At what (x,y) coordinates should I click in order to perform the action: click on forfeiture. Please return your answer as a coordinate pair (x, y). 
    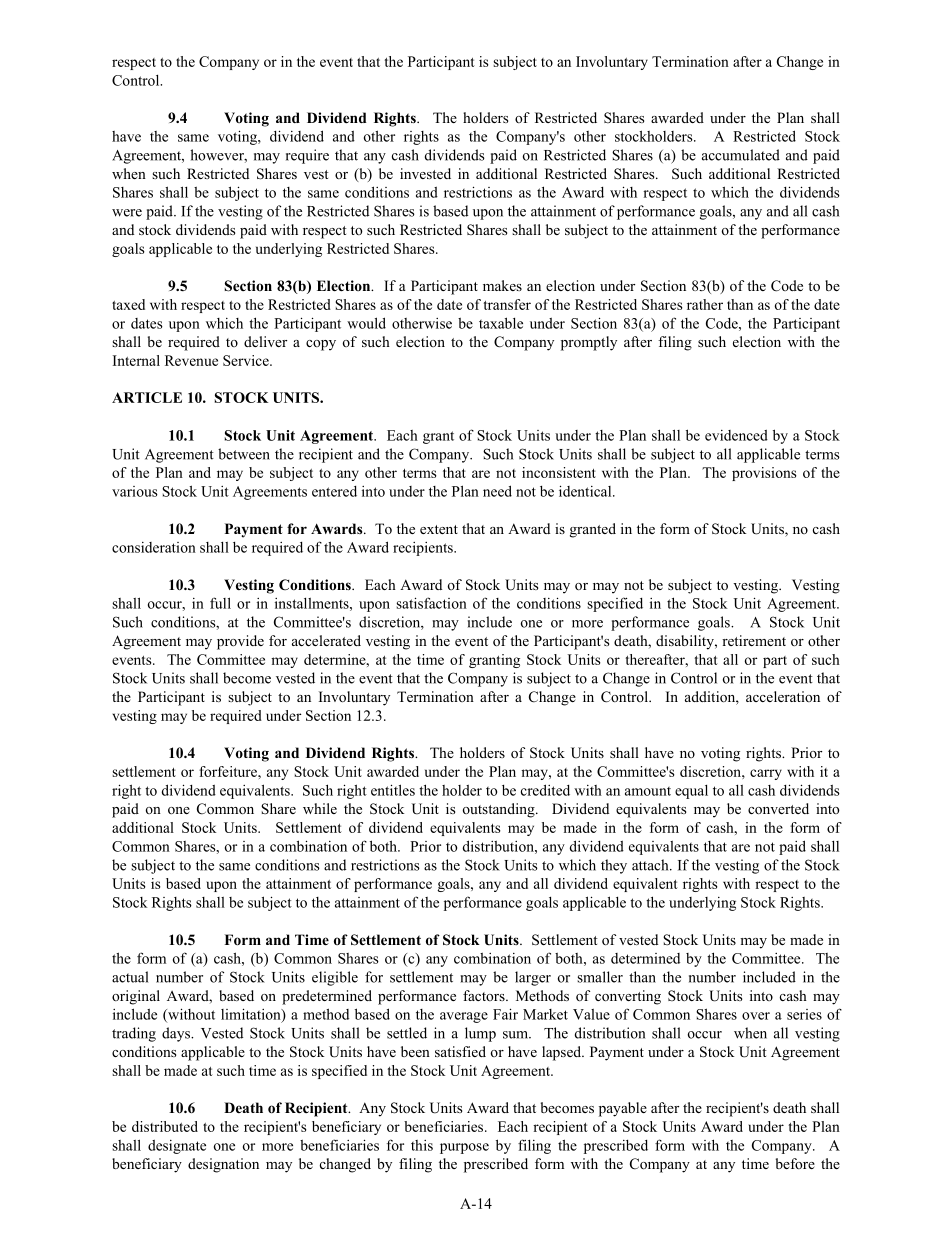
    Looking at the image, I should click on (229, 771).
